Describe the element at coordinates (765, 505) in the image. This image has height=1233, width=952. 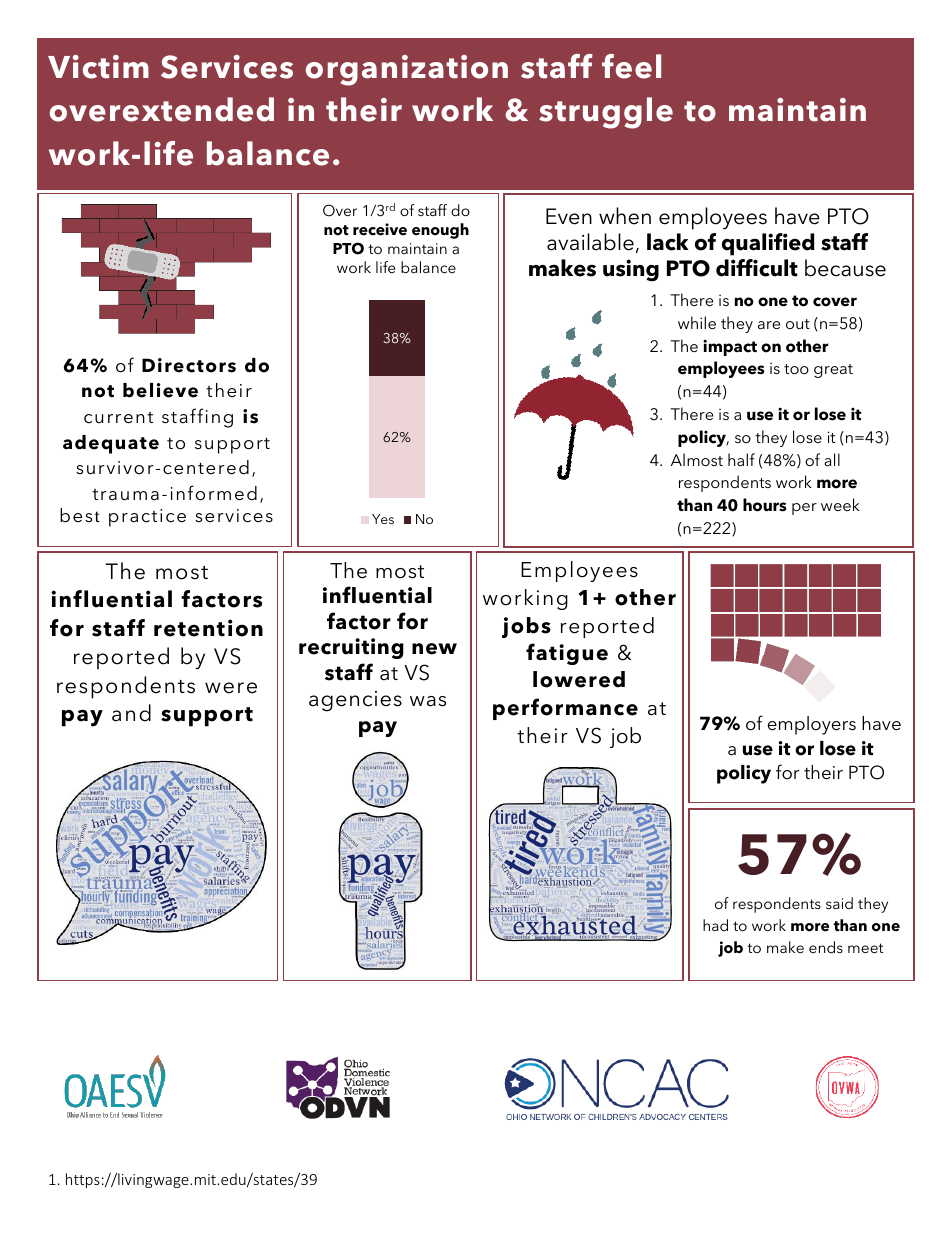
I see `hours` at that location.
